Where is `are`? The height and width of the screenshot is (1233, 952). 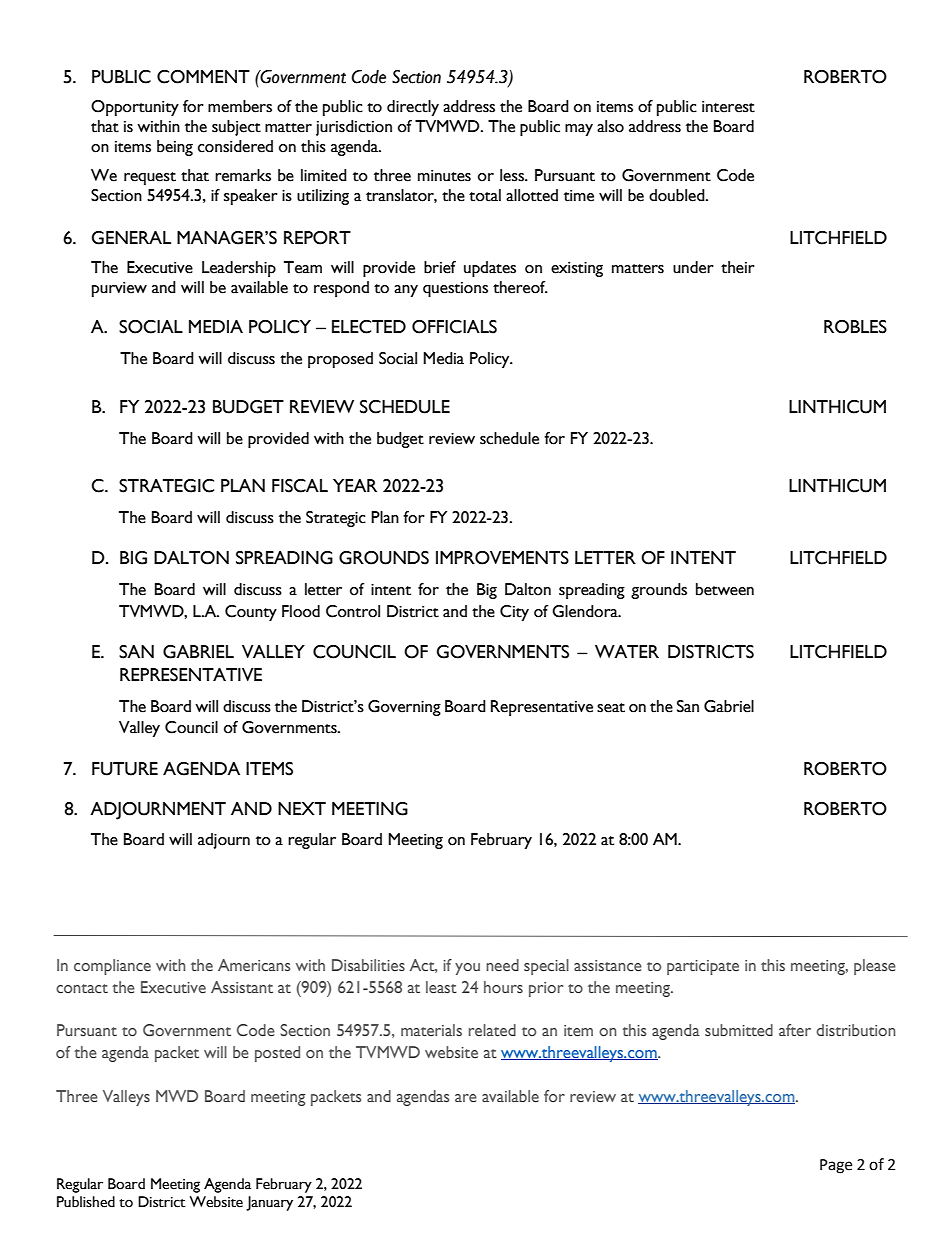
are is located at coordinates (466, 1098).
